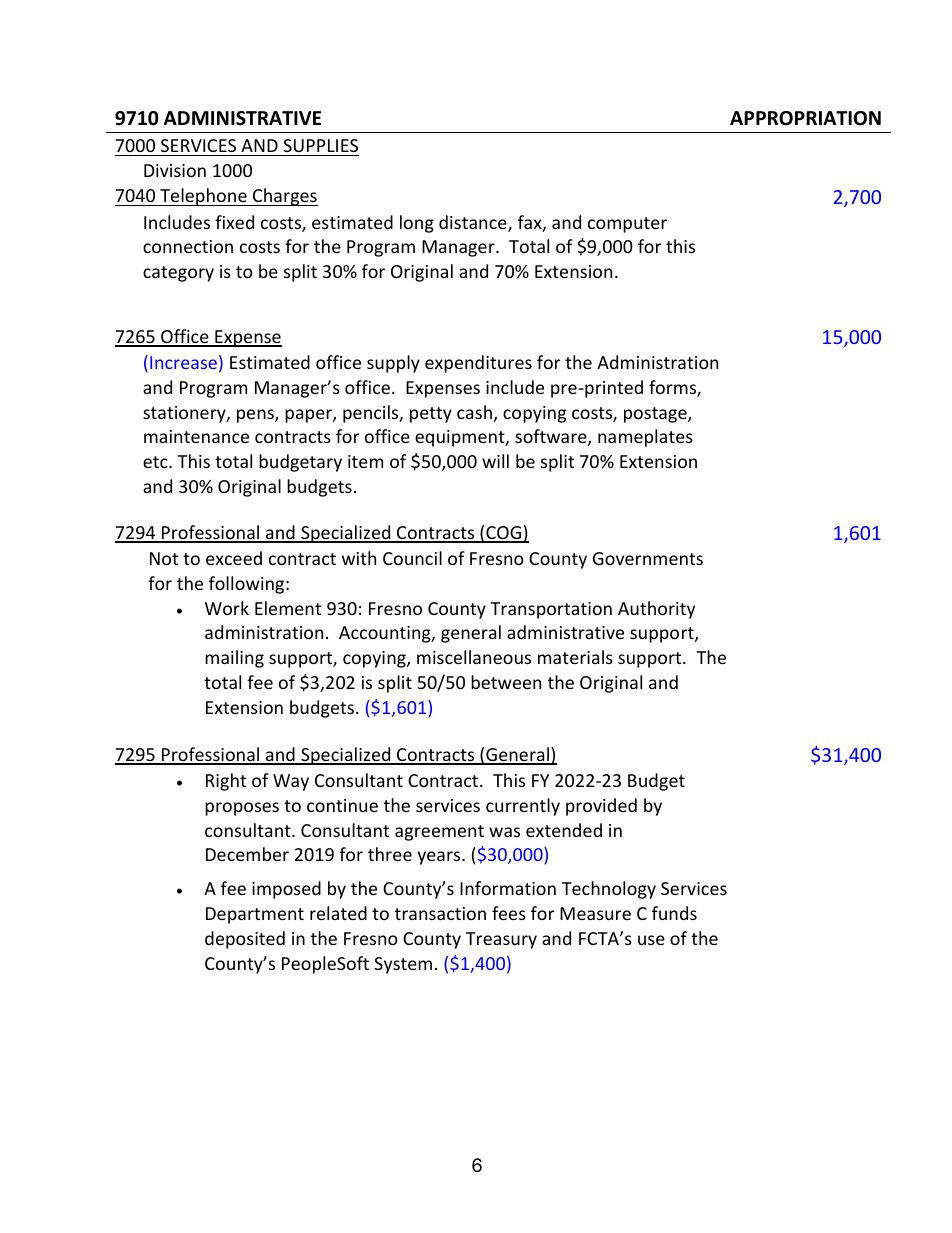 The image size is (952, 1233). I want to click on postage, so click(656, 415).
